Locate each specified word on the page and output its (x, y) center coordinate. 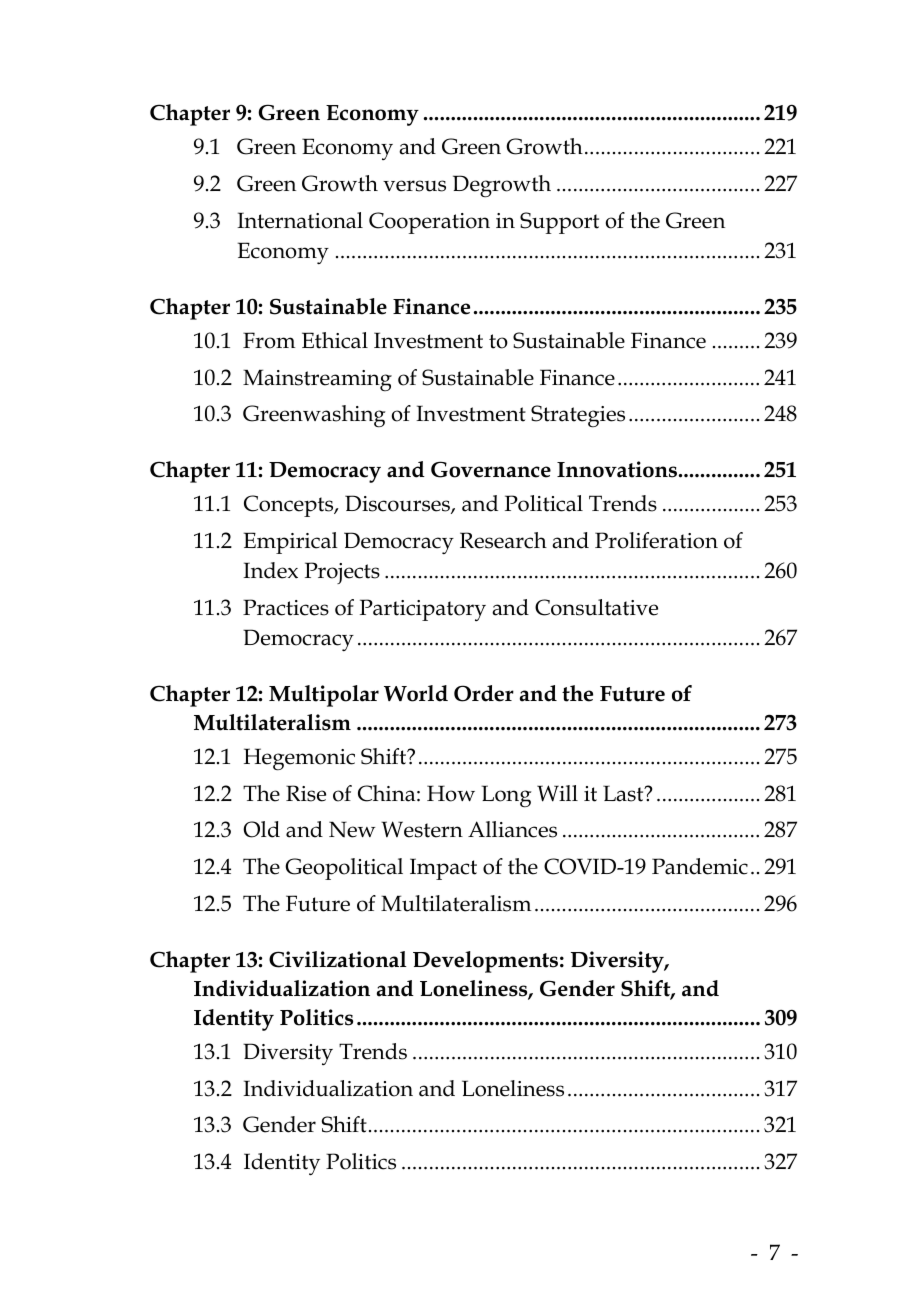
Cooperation (429, 223)
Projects (342, 573)
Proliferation (656, 540)
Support (559, 223)
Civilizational (338, 959)
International (300, 220)
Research (503, 540)
